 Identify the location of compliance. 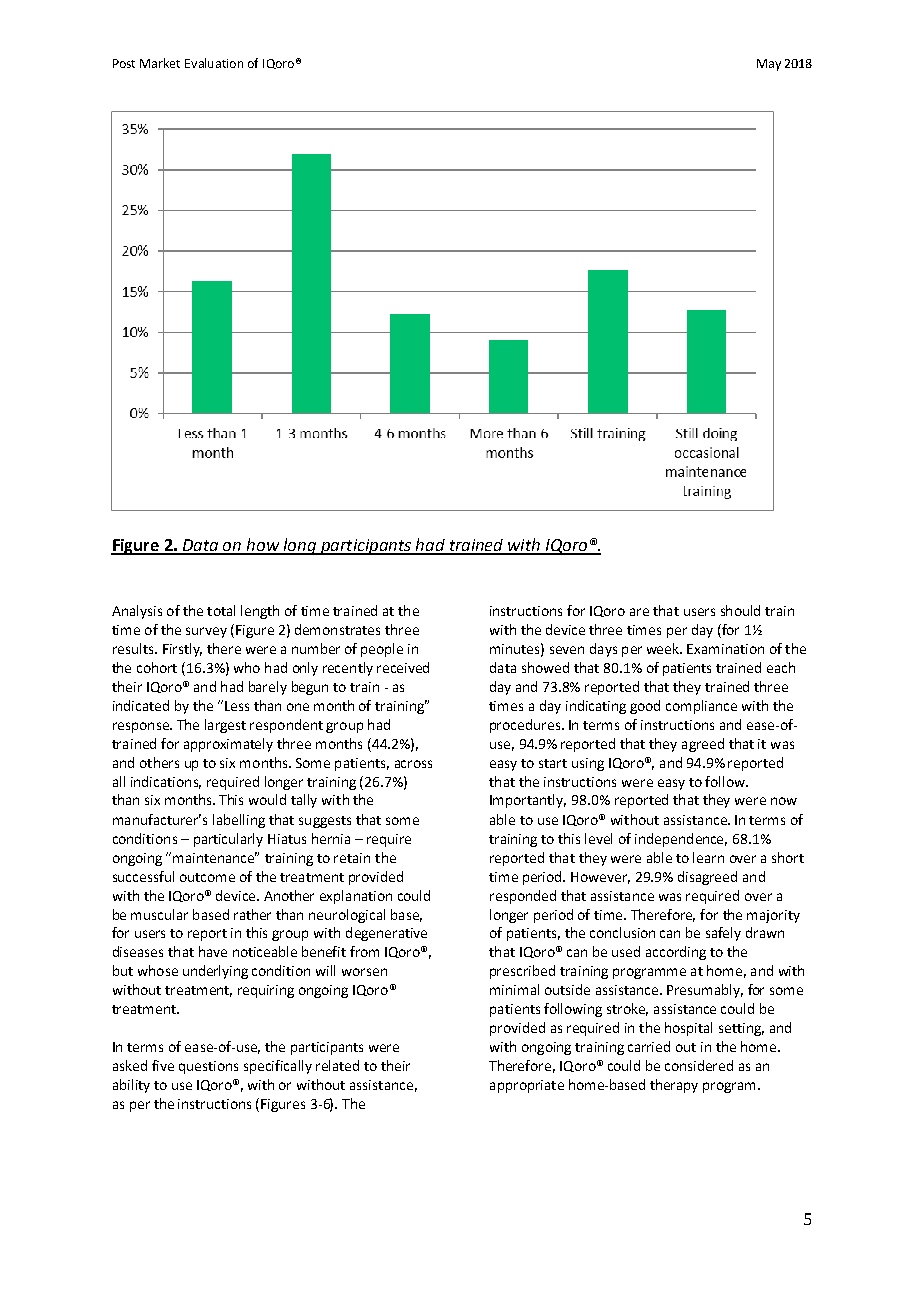
(701, 707).
